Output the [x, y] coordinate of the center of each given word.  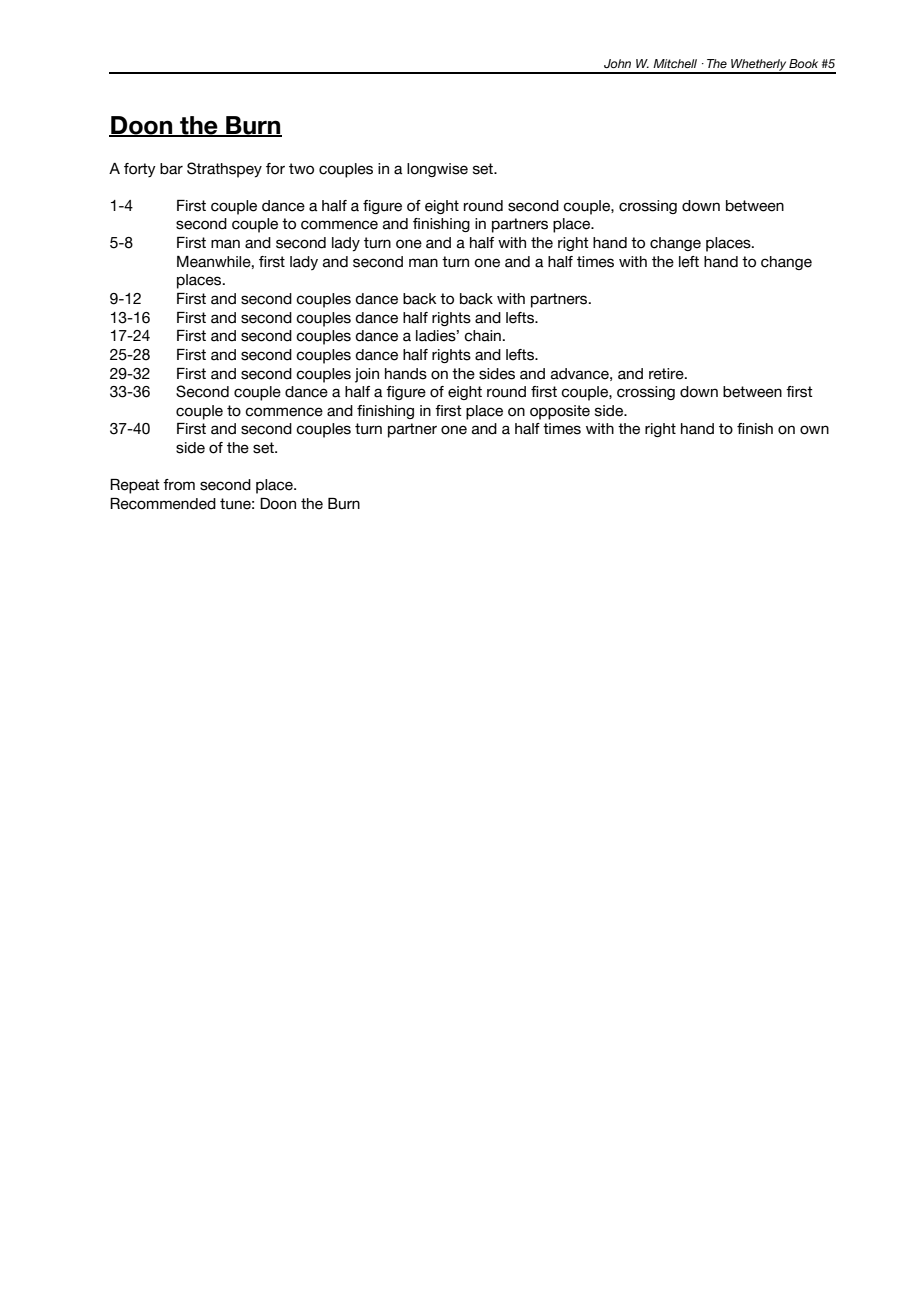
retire [667, 374]
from [179, 485]
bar [171, 169]
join [367, 375]
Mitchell [675, 63]
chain [482, 336]
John [617, 63]
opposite [560, 412]
